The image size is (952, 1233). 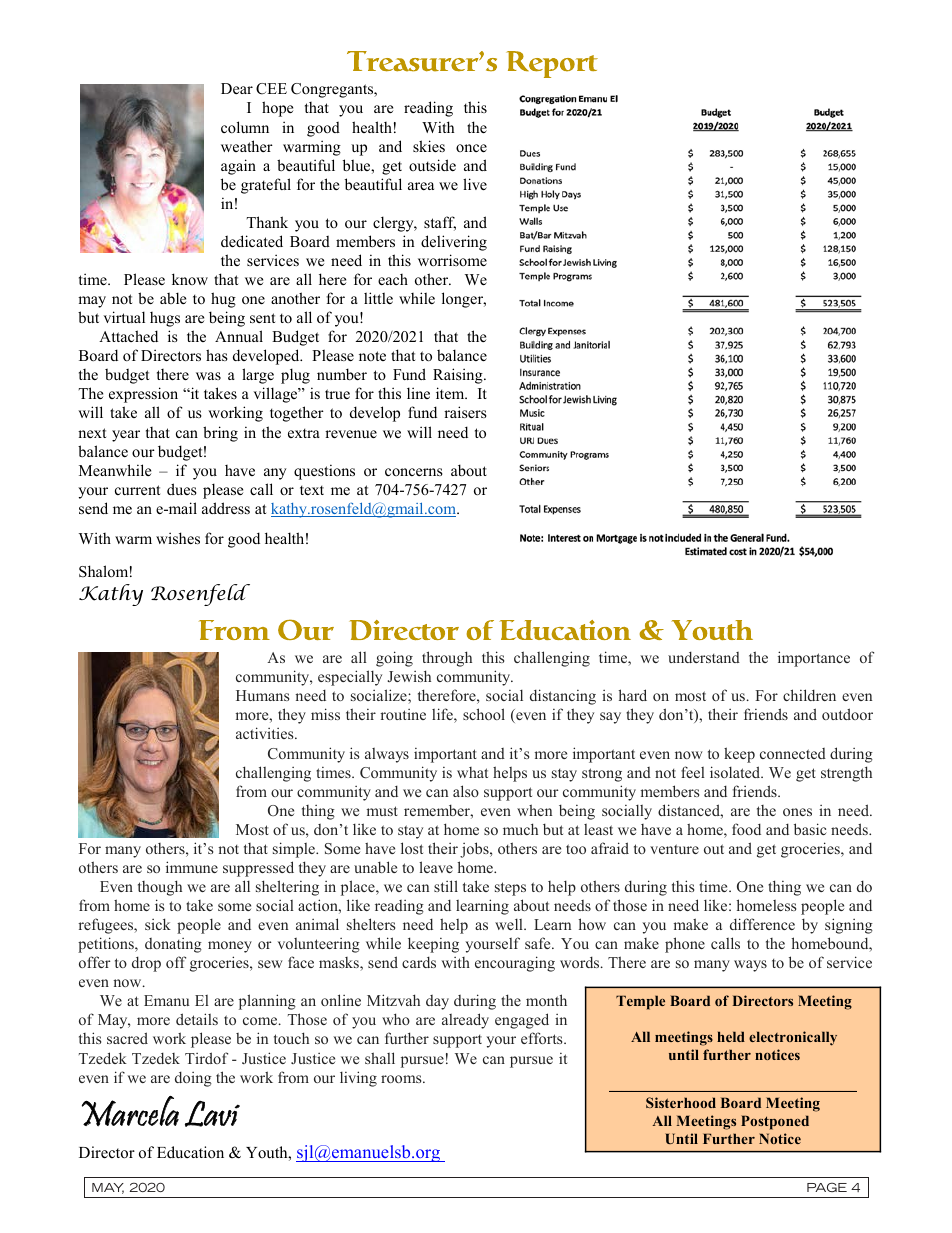 I want to click on Humans, so click(x=262, y=695).
